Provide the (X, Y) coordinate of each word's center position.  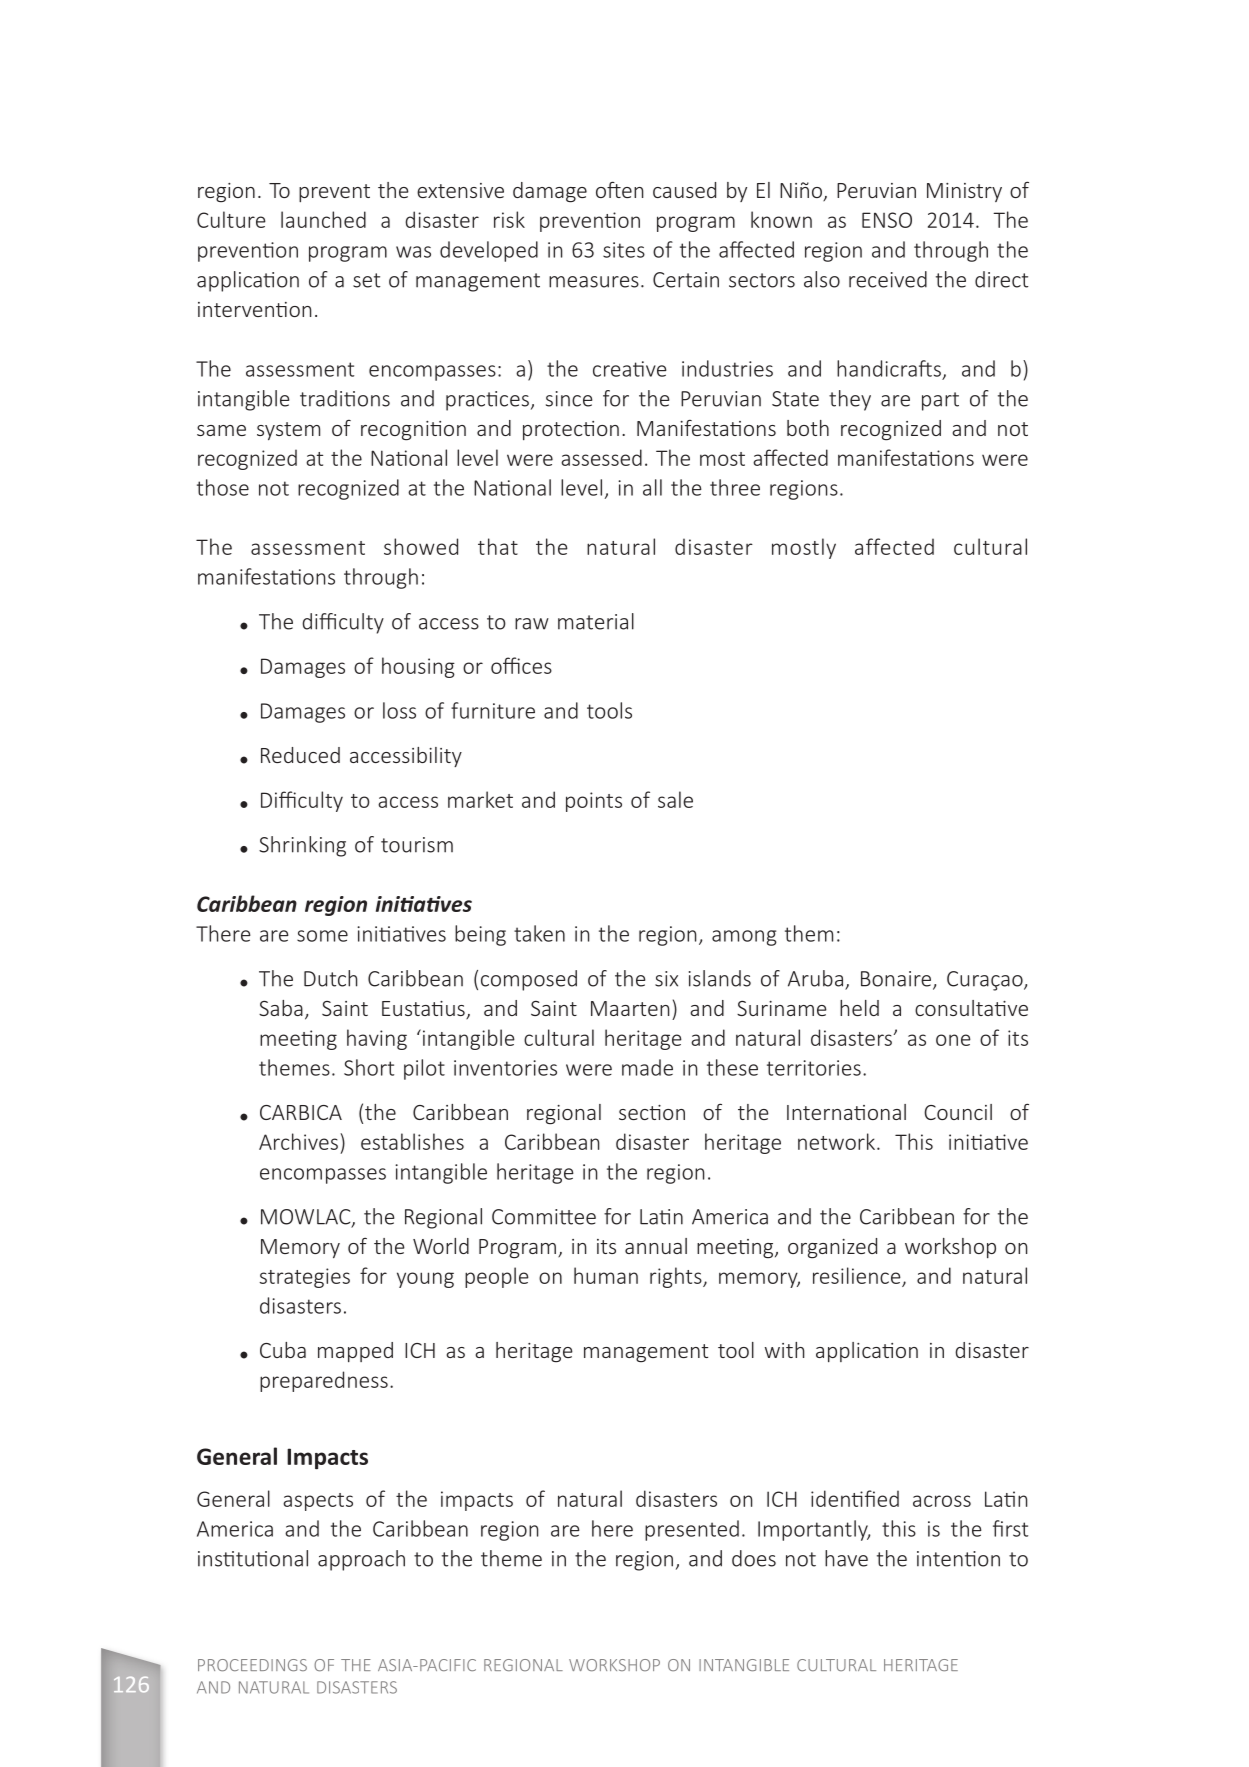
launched (323, 219)
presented (692, 1530)
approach (361, 1560)
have (846, 1558)
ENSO (887, 220)
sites (624, 250)
